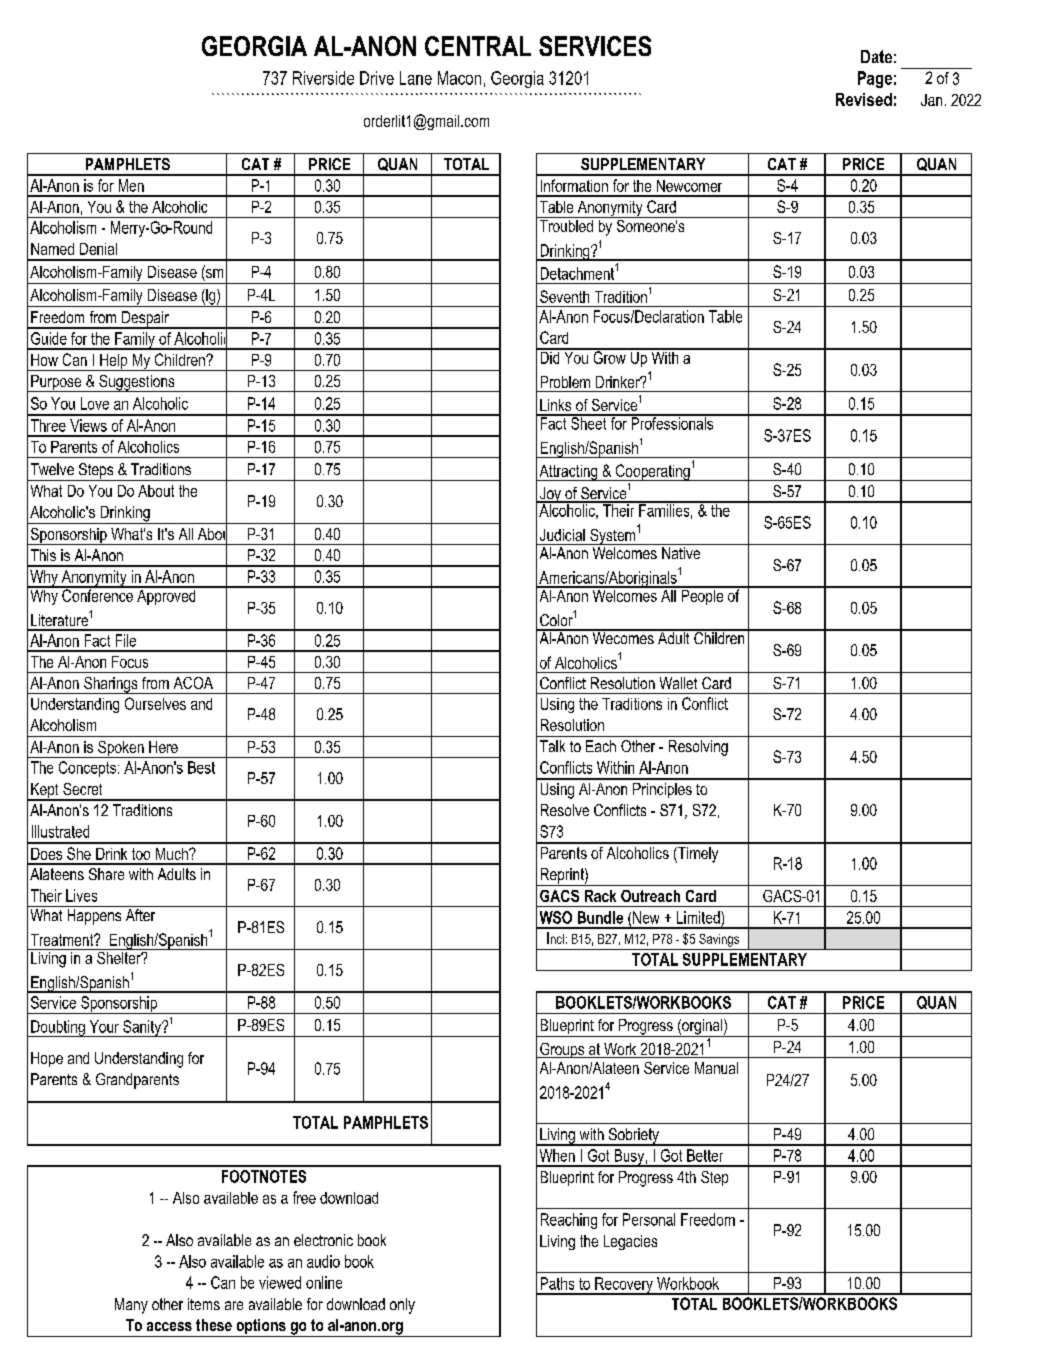  What do you see at coordinates (459, 78) in the page?
I see `Macon` at bounding box center [459, 78].
